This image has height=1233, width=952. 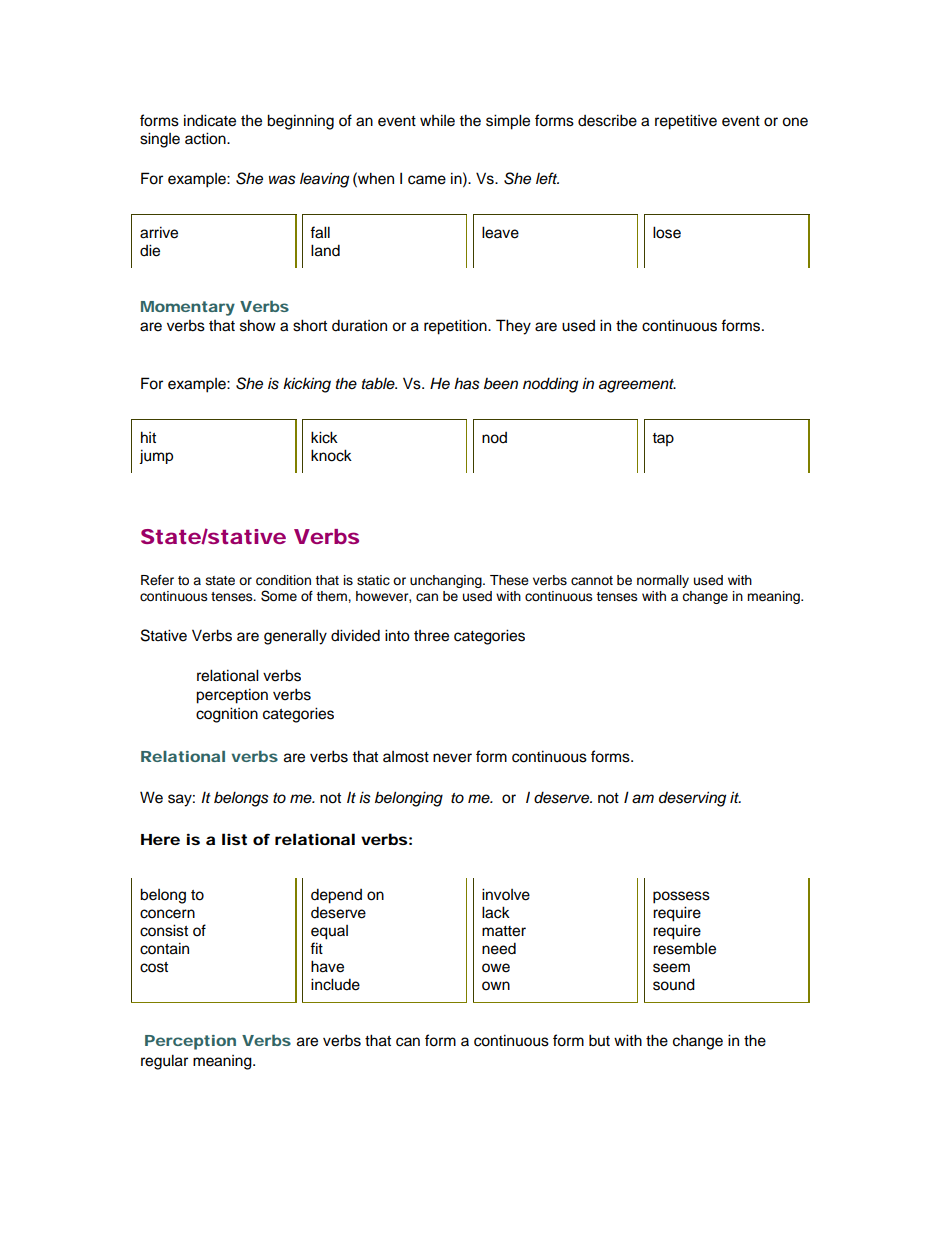 What do you see at coordinates (164, 1062) in the image?
I see `regular` at bounding box center [164, 1062].
